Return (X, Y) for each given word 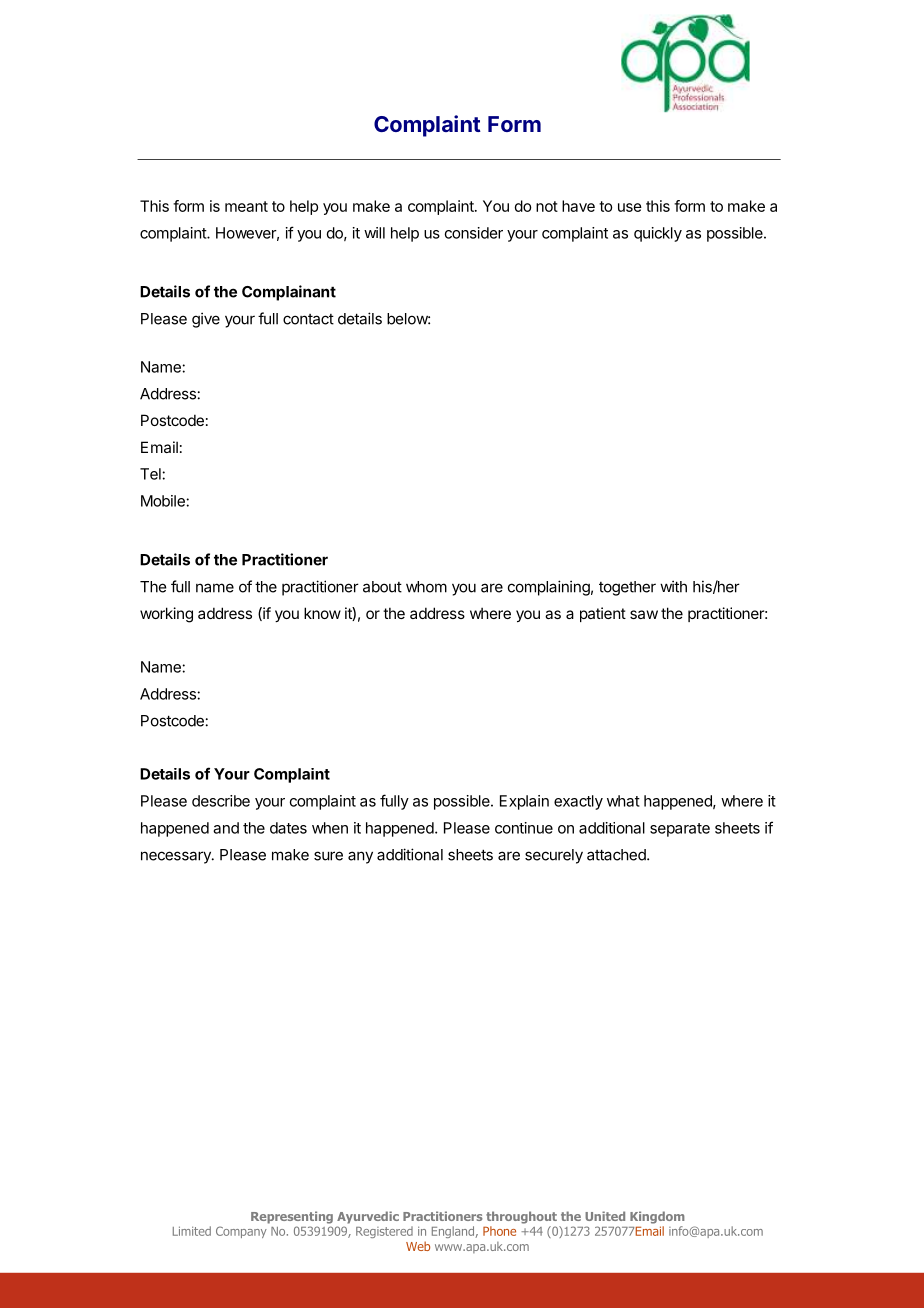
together (627, 588)
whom (426, 587)
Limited (192, 1231)
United (605, 1216)
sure (328, 856)
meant (246, 206)
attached (617, 855)
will (374, 233)
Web (418, 1246)
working (166, 615)
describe (221, 801)
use (630, 207)
